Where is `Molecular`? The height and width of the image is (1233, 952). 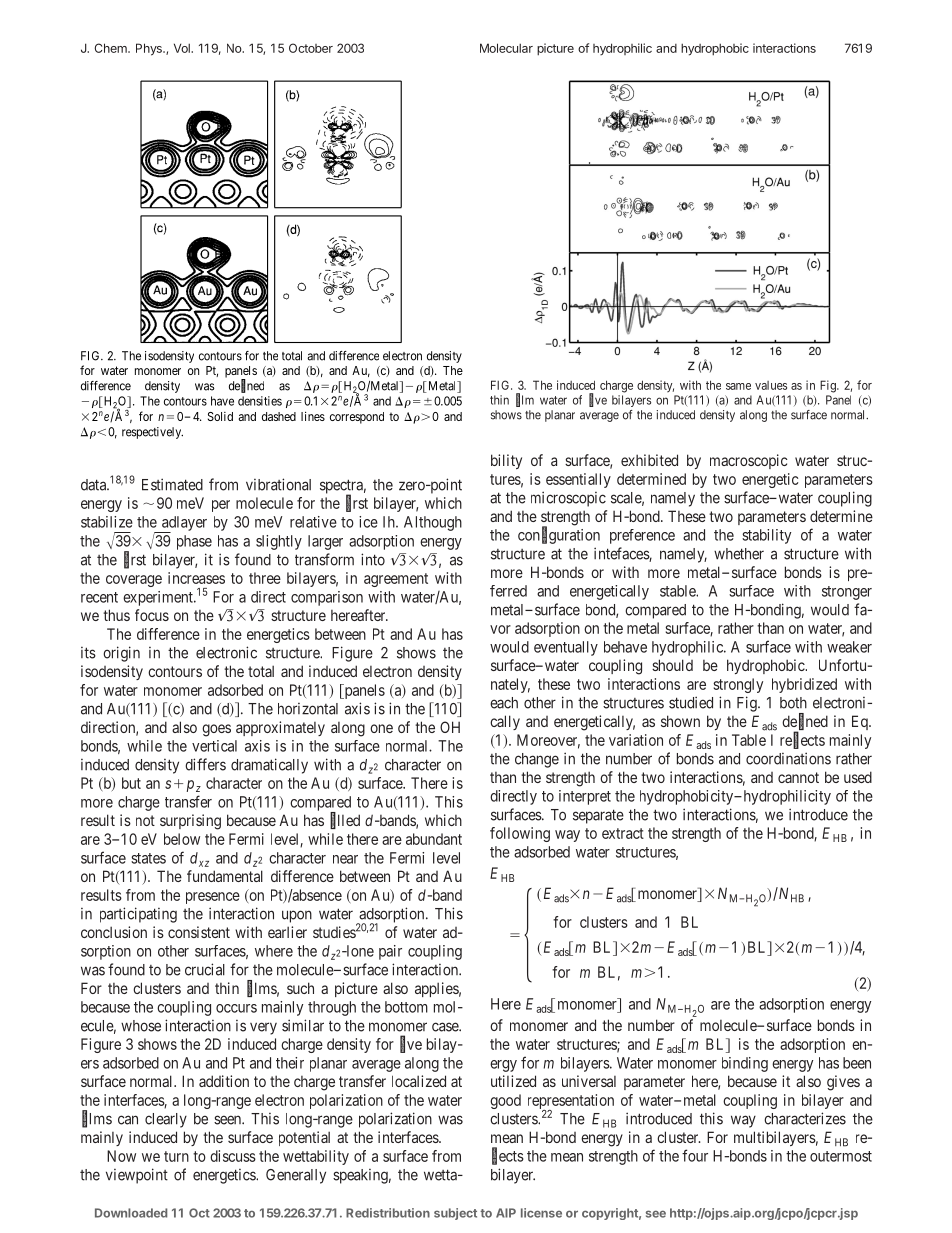 Molecular is located at coordinates (506, 48).
